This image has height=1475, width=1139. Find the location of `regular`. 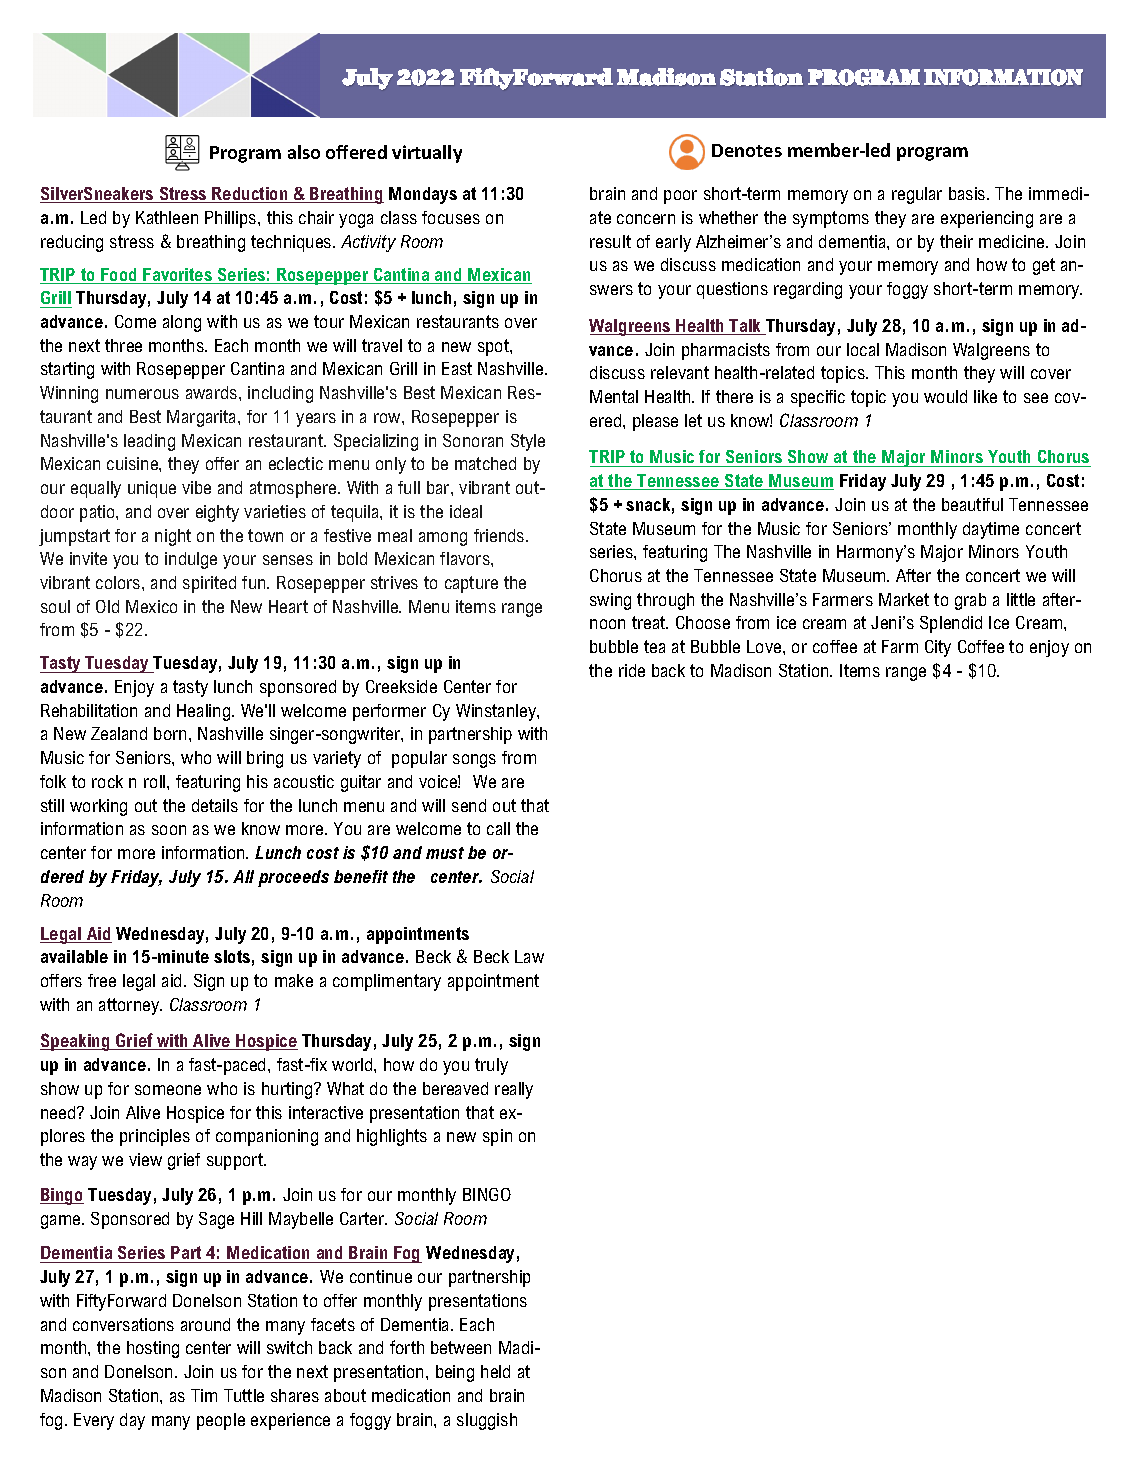

regular is located at coordinates (917, 195).
